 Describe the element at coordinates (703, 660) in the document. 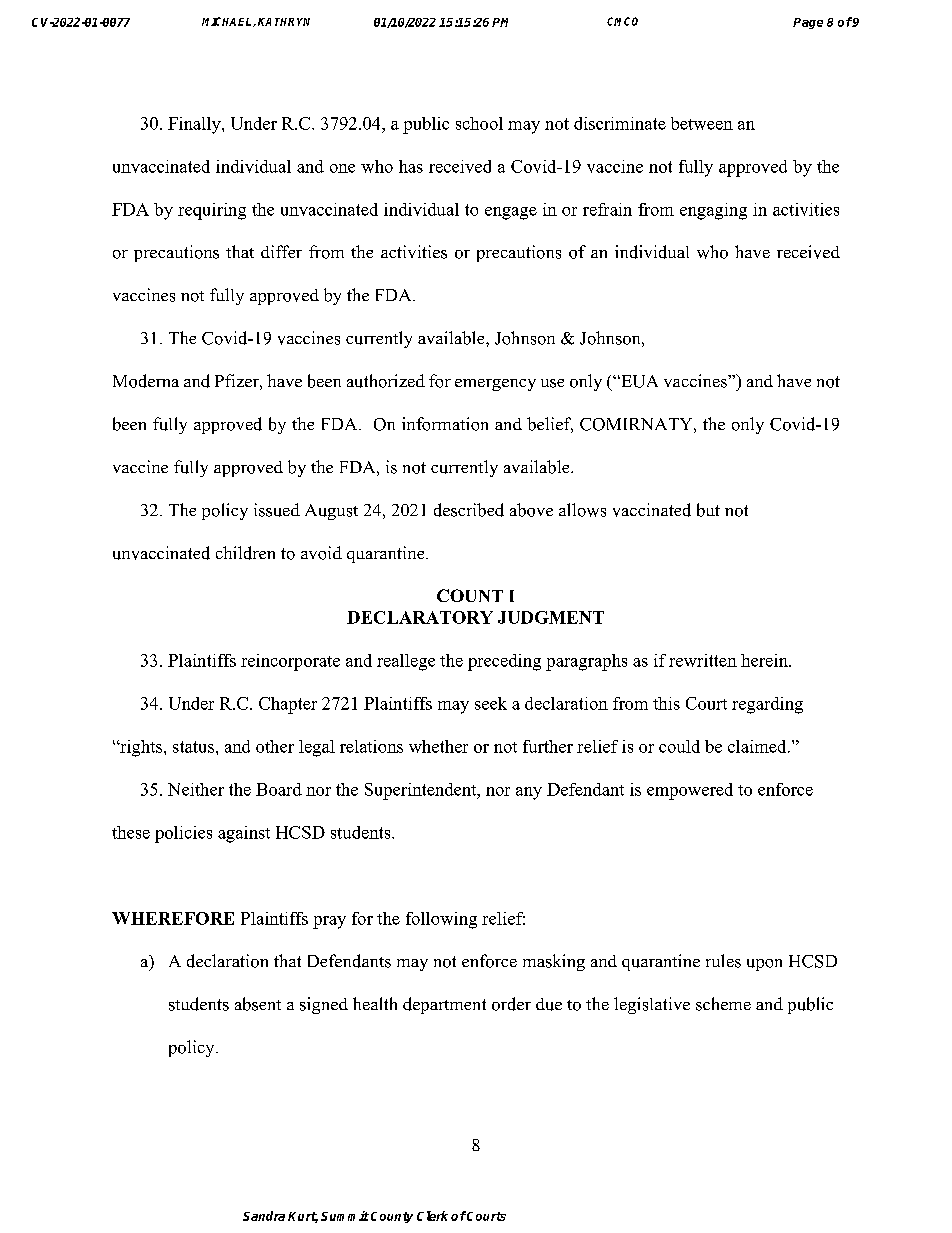

I see `rewritten` at that location.
